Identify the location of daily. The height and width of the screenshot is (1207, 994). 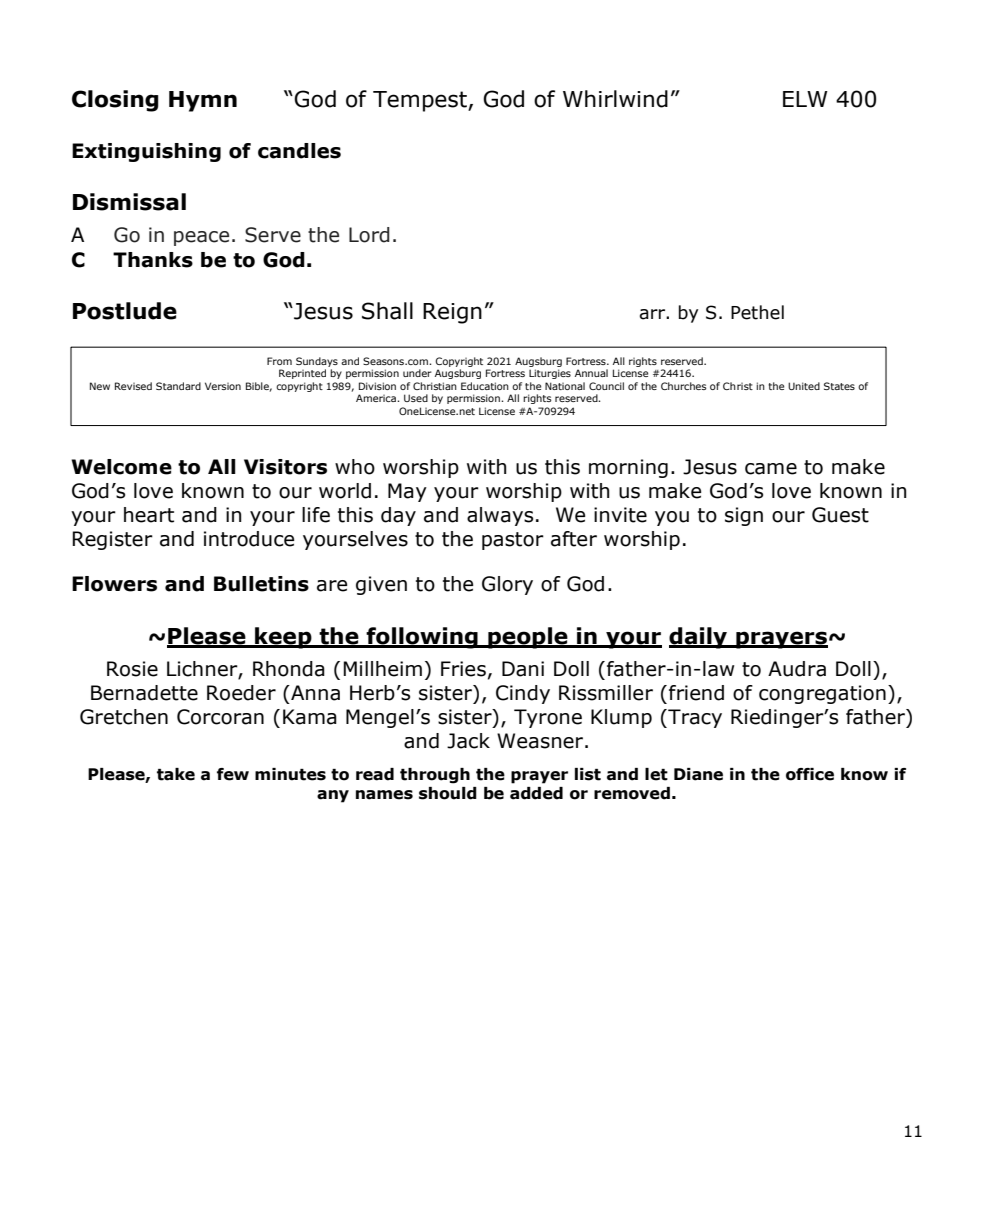
(699, 638).
